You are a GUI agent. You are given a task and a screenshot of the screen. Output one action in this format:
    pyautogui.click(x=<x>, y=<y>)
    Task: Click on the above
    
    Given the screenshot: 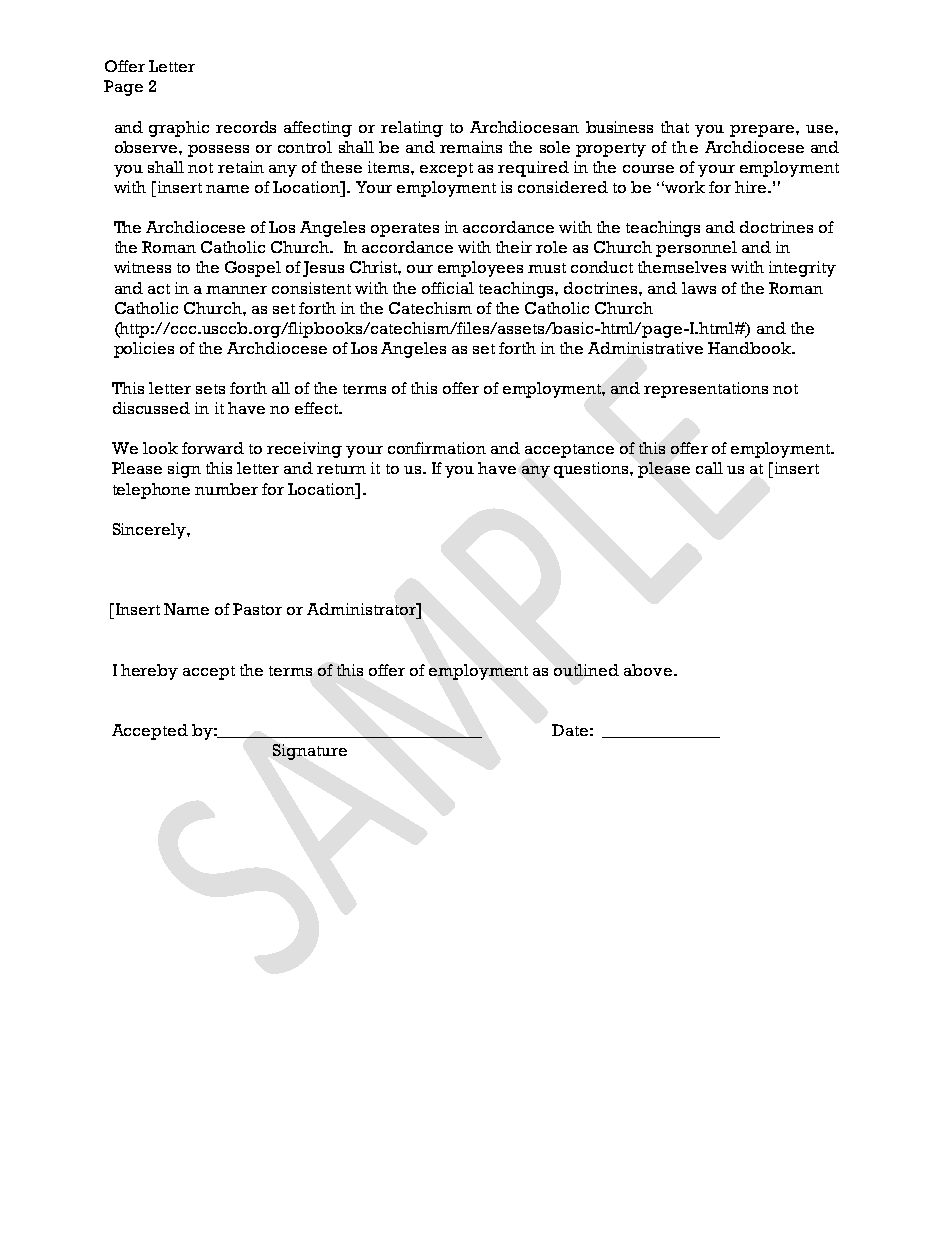 What is the action you would take?
    pyautogui.click(x=648, y=670)
